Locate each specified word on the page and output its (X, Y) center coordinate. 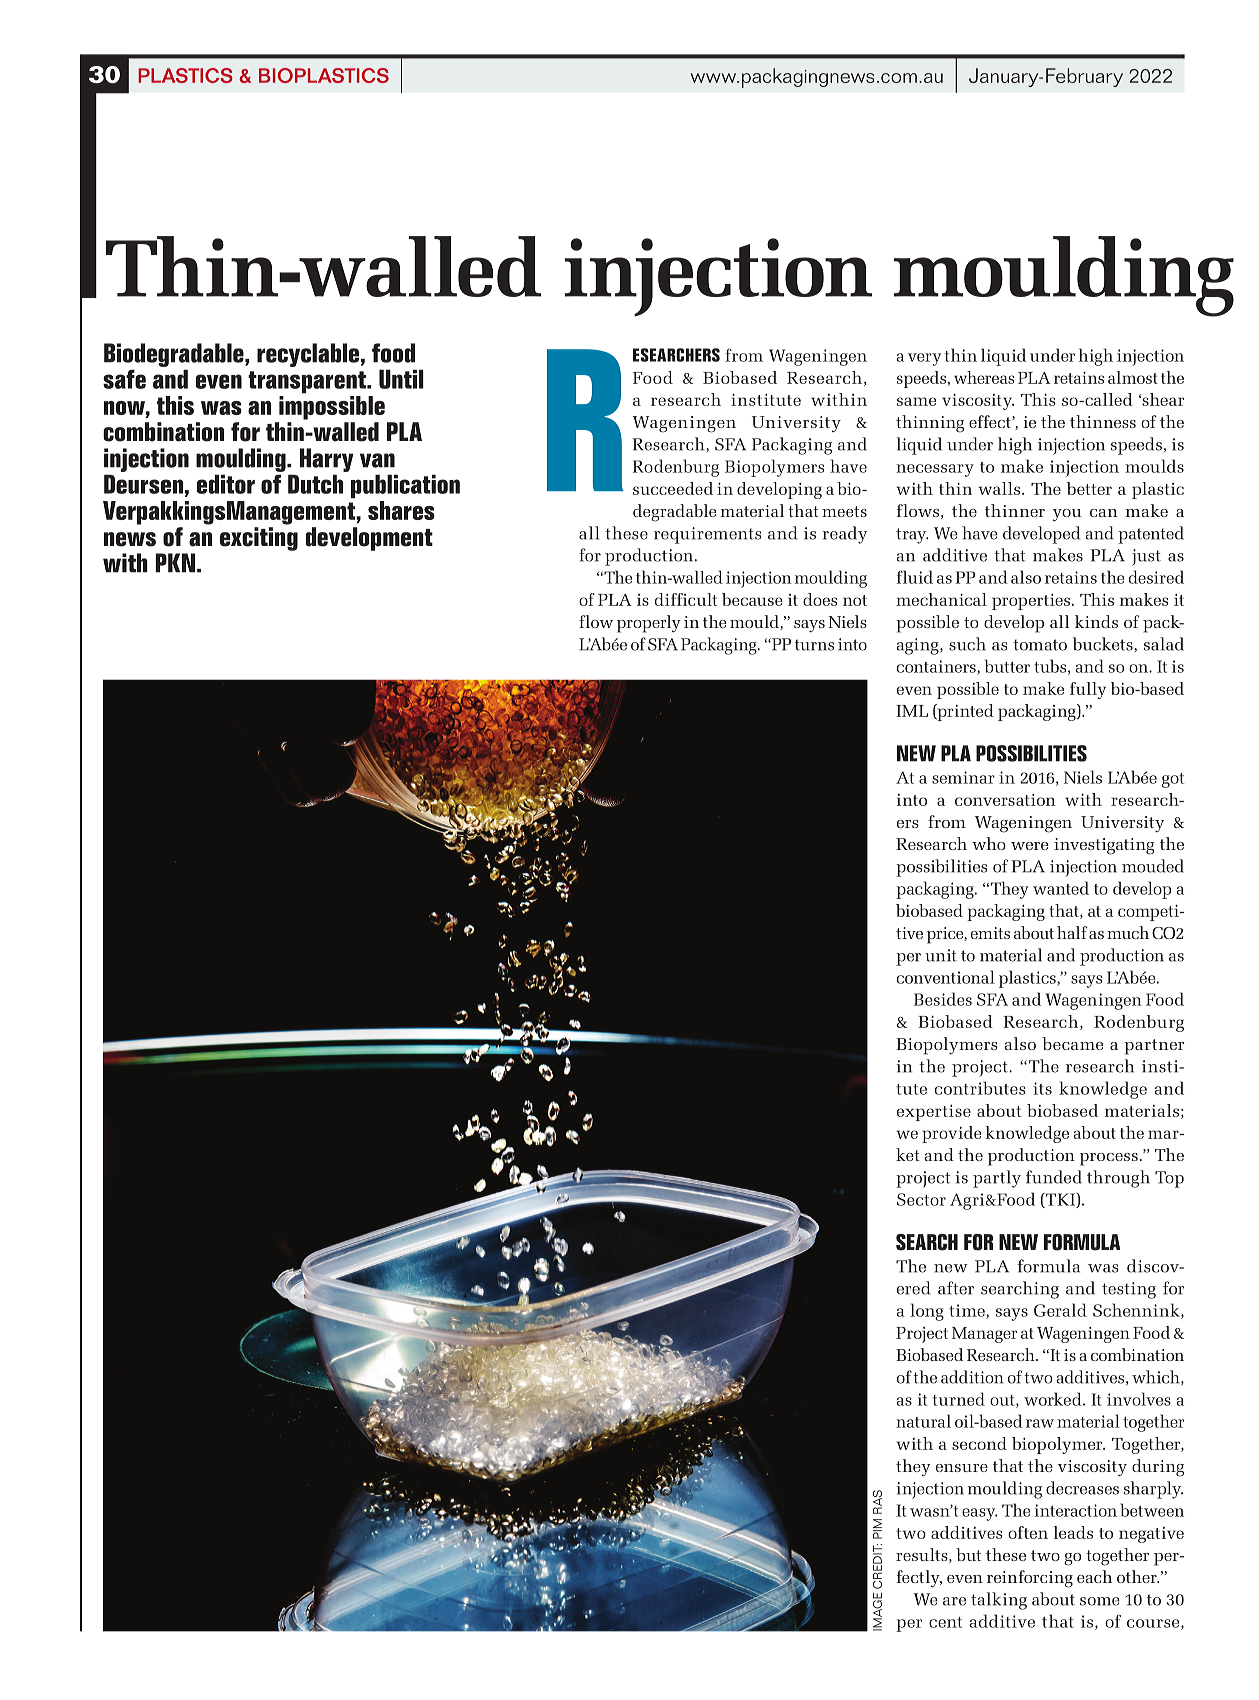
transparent (308, 382)
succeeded (673, 488)
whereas (984, 377)
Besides (943, 999)
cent (945, 1622)
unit (941, 955)
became (1072, 1043)
